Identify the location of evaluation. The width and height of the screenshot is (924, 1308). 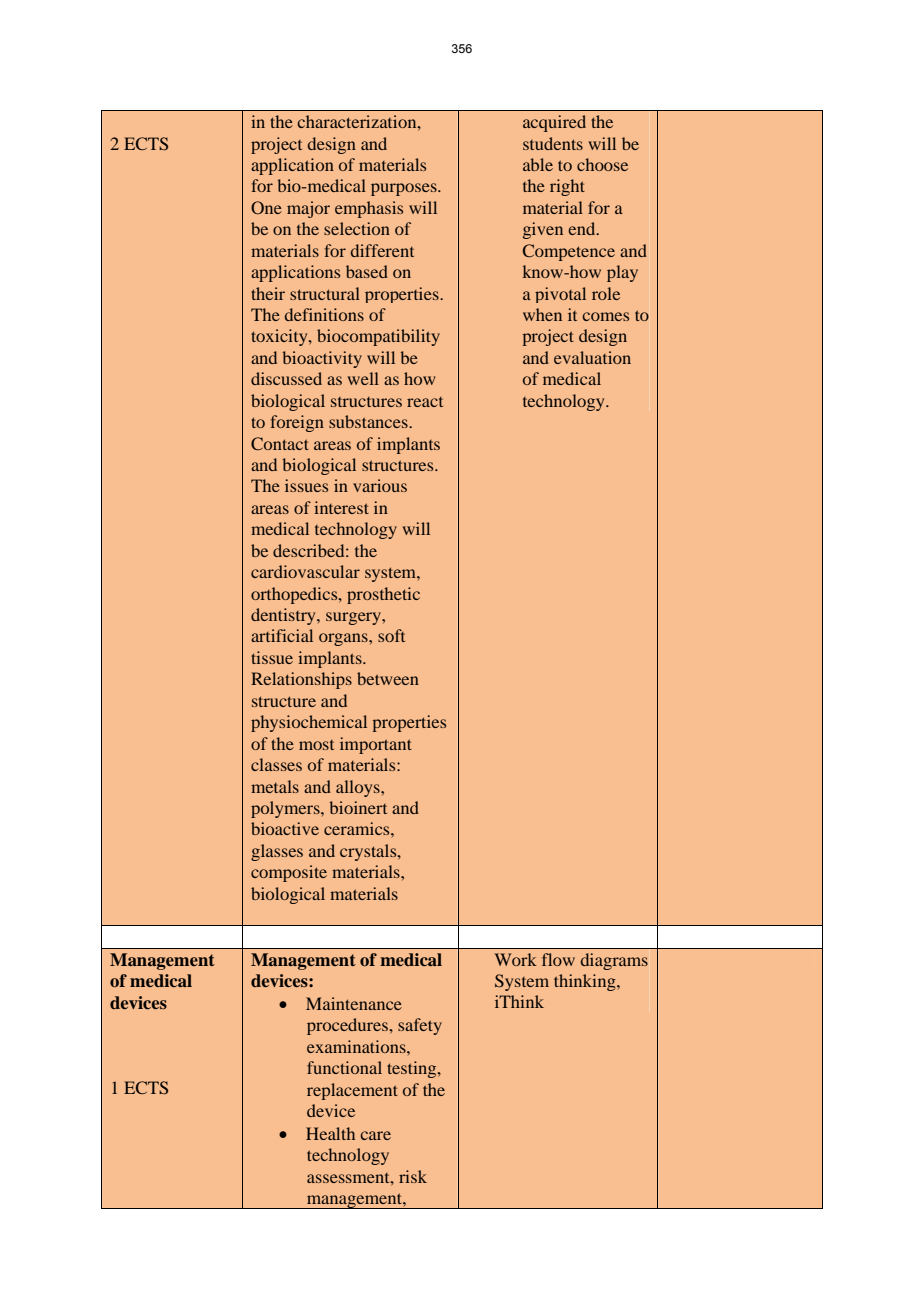
(592, 357).
